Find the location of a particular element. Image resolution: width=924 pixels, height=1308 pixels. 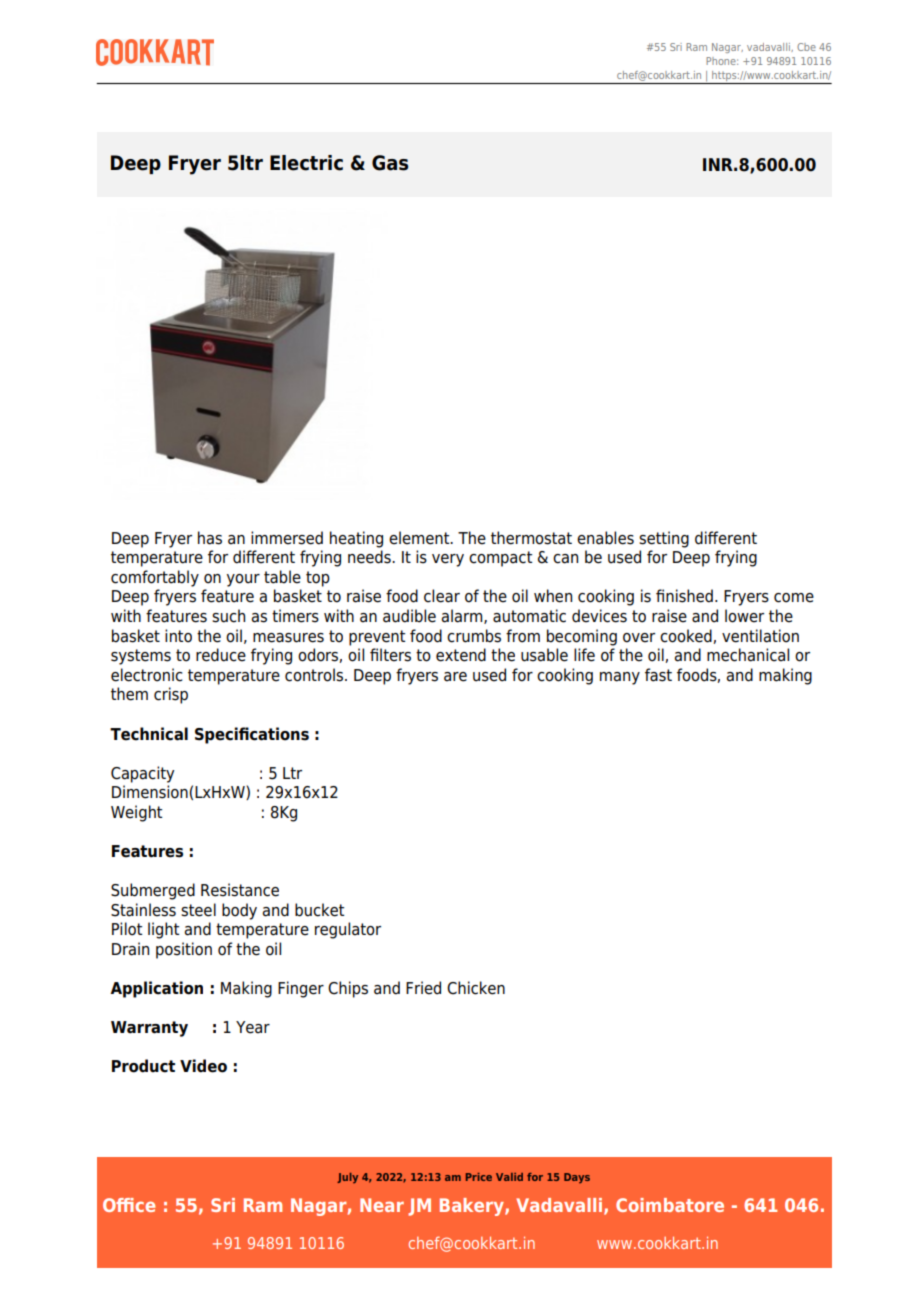

element is located at coordinates (420, 538).
